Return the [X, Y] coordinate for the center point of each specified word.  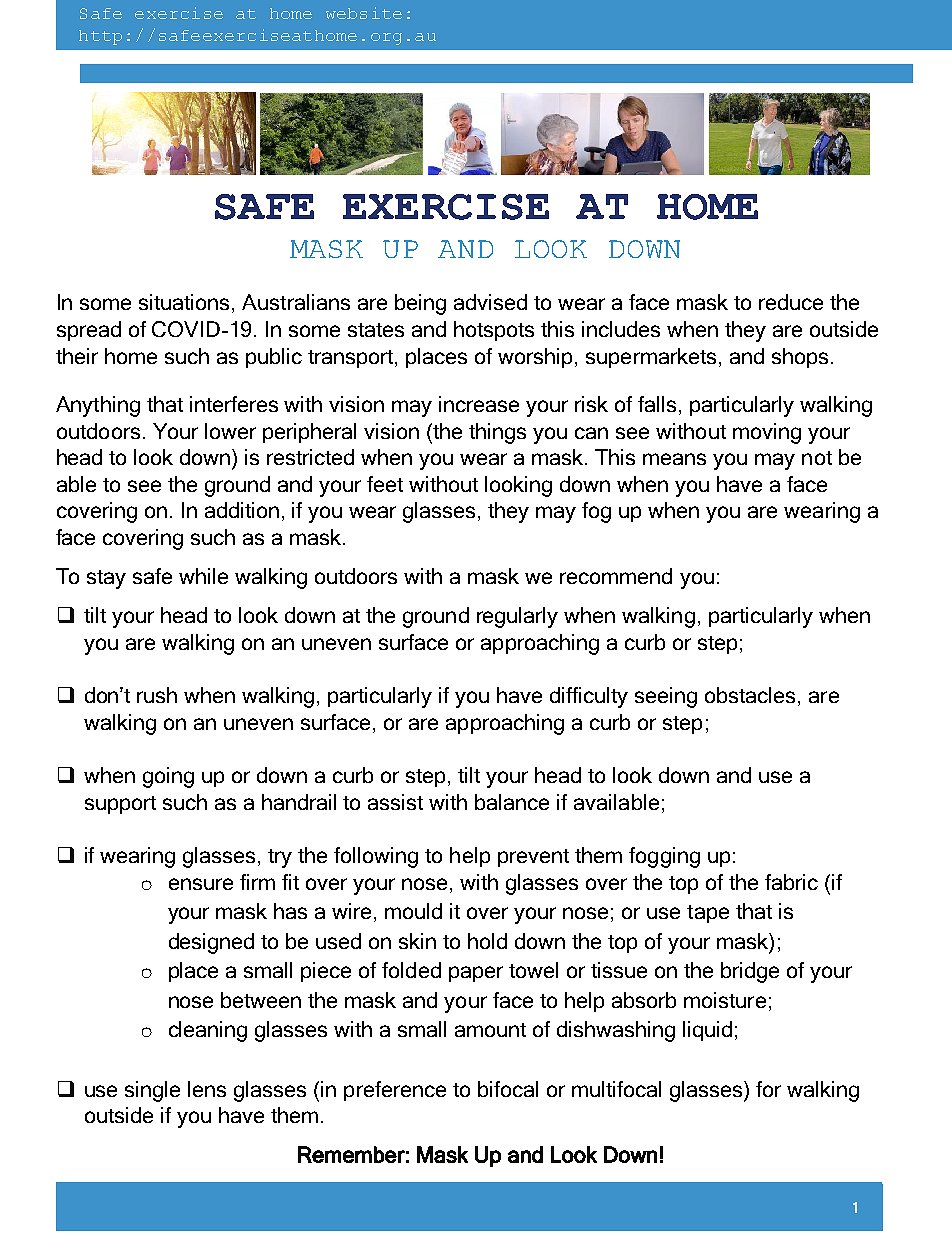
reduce [791, 302]
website [364, 13]
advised [490, 302]
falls [657, 404]
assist [395, 802]
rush [157, 695]
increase [479, 404]
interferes [234, 404]
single [152, 1091]
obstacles [750, 695]
